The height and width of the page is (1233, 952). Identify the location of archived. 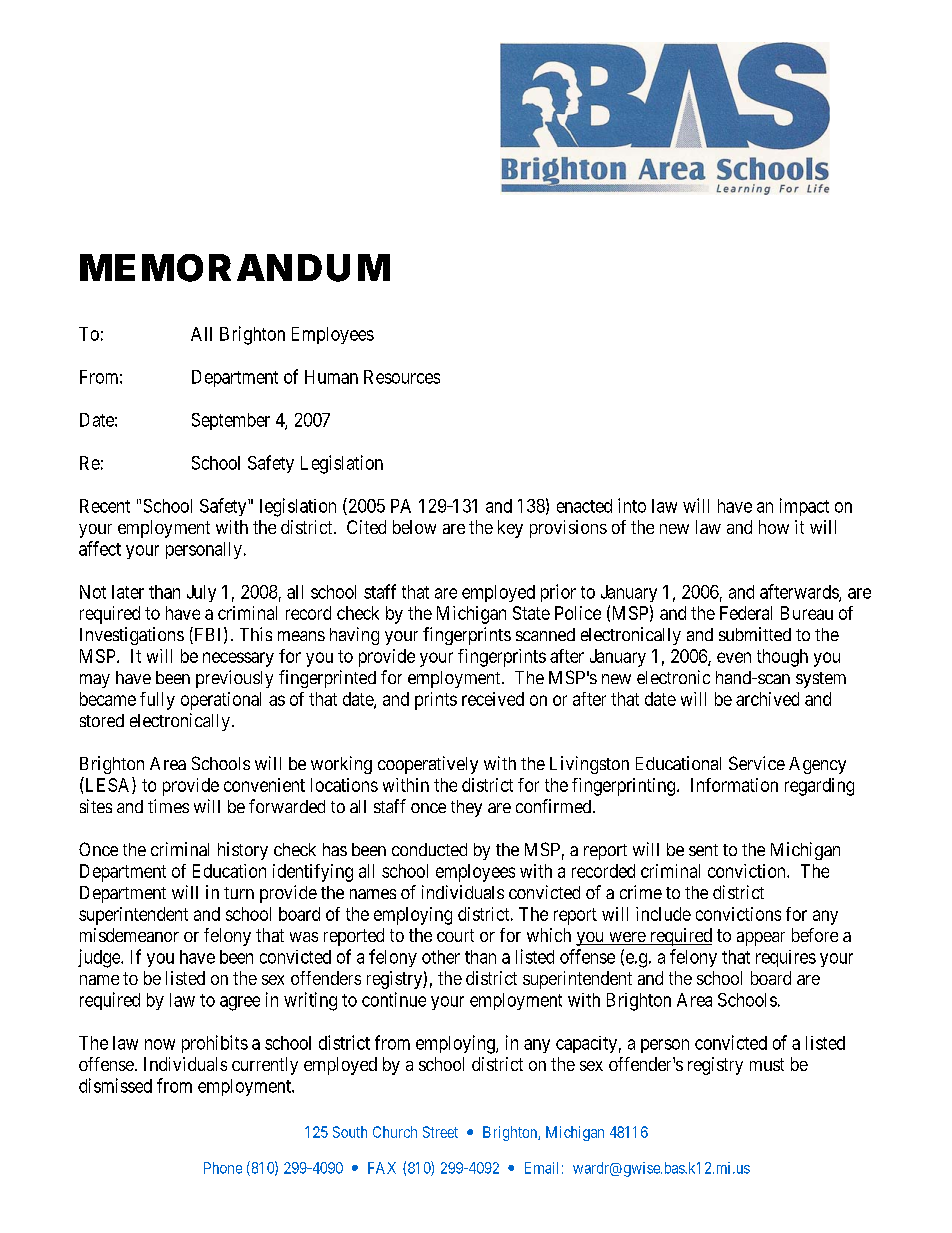
(767, 699).
